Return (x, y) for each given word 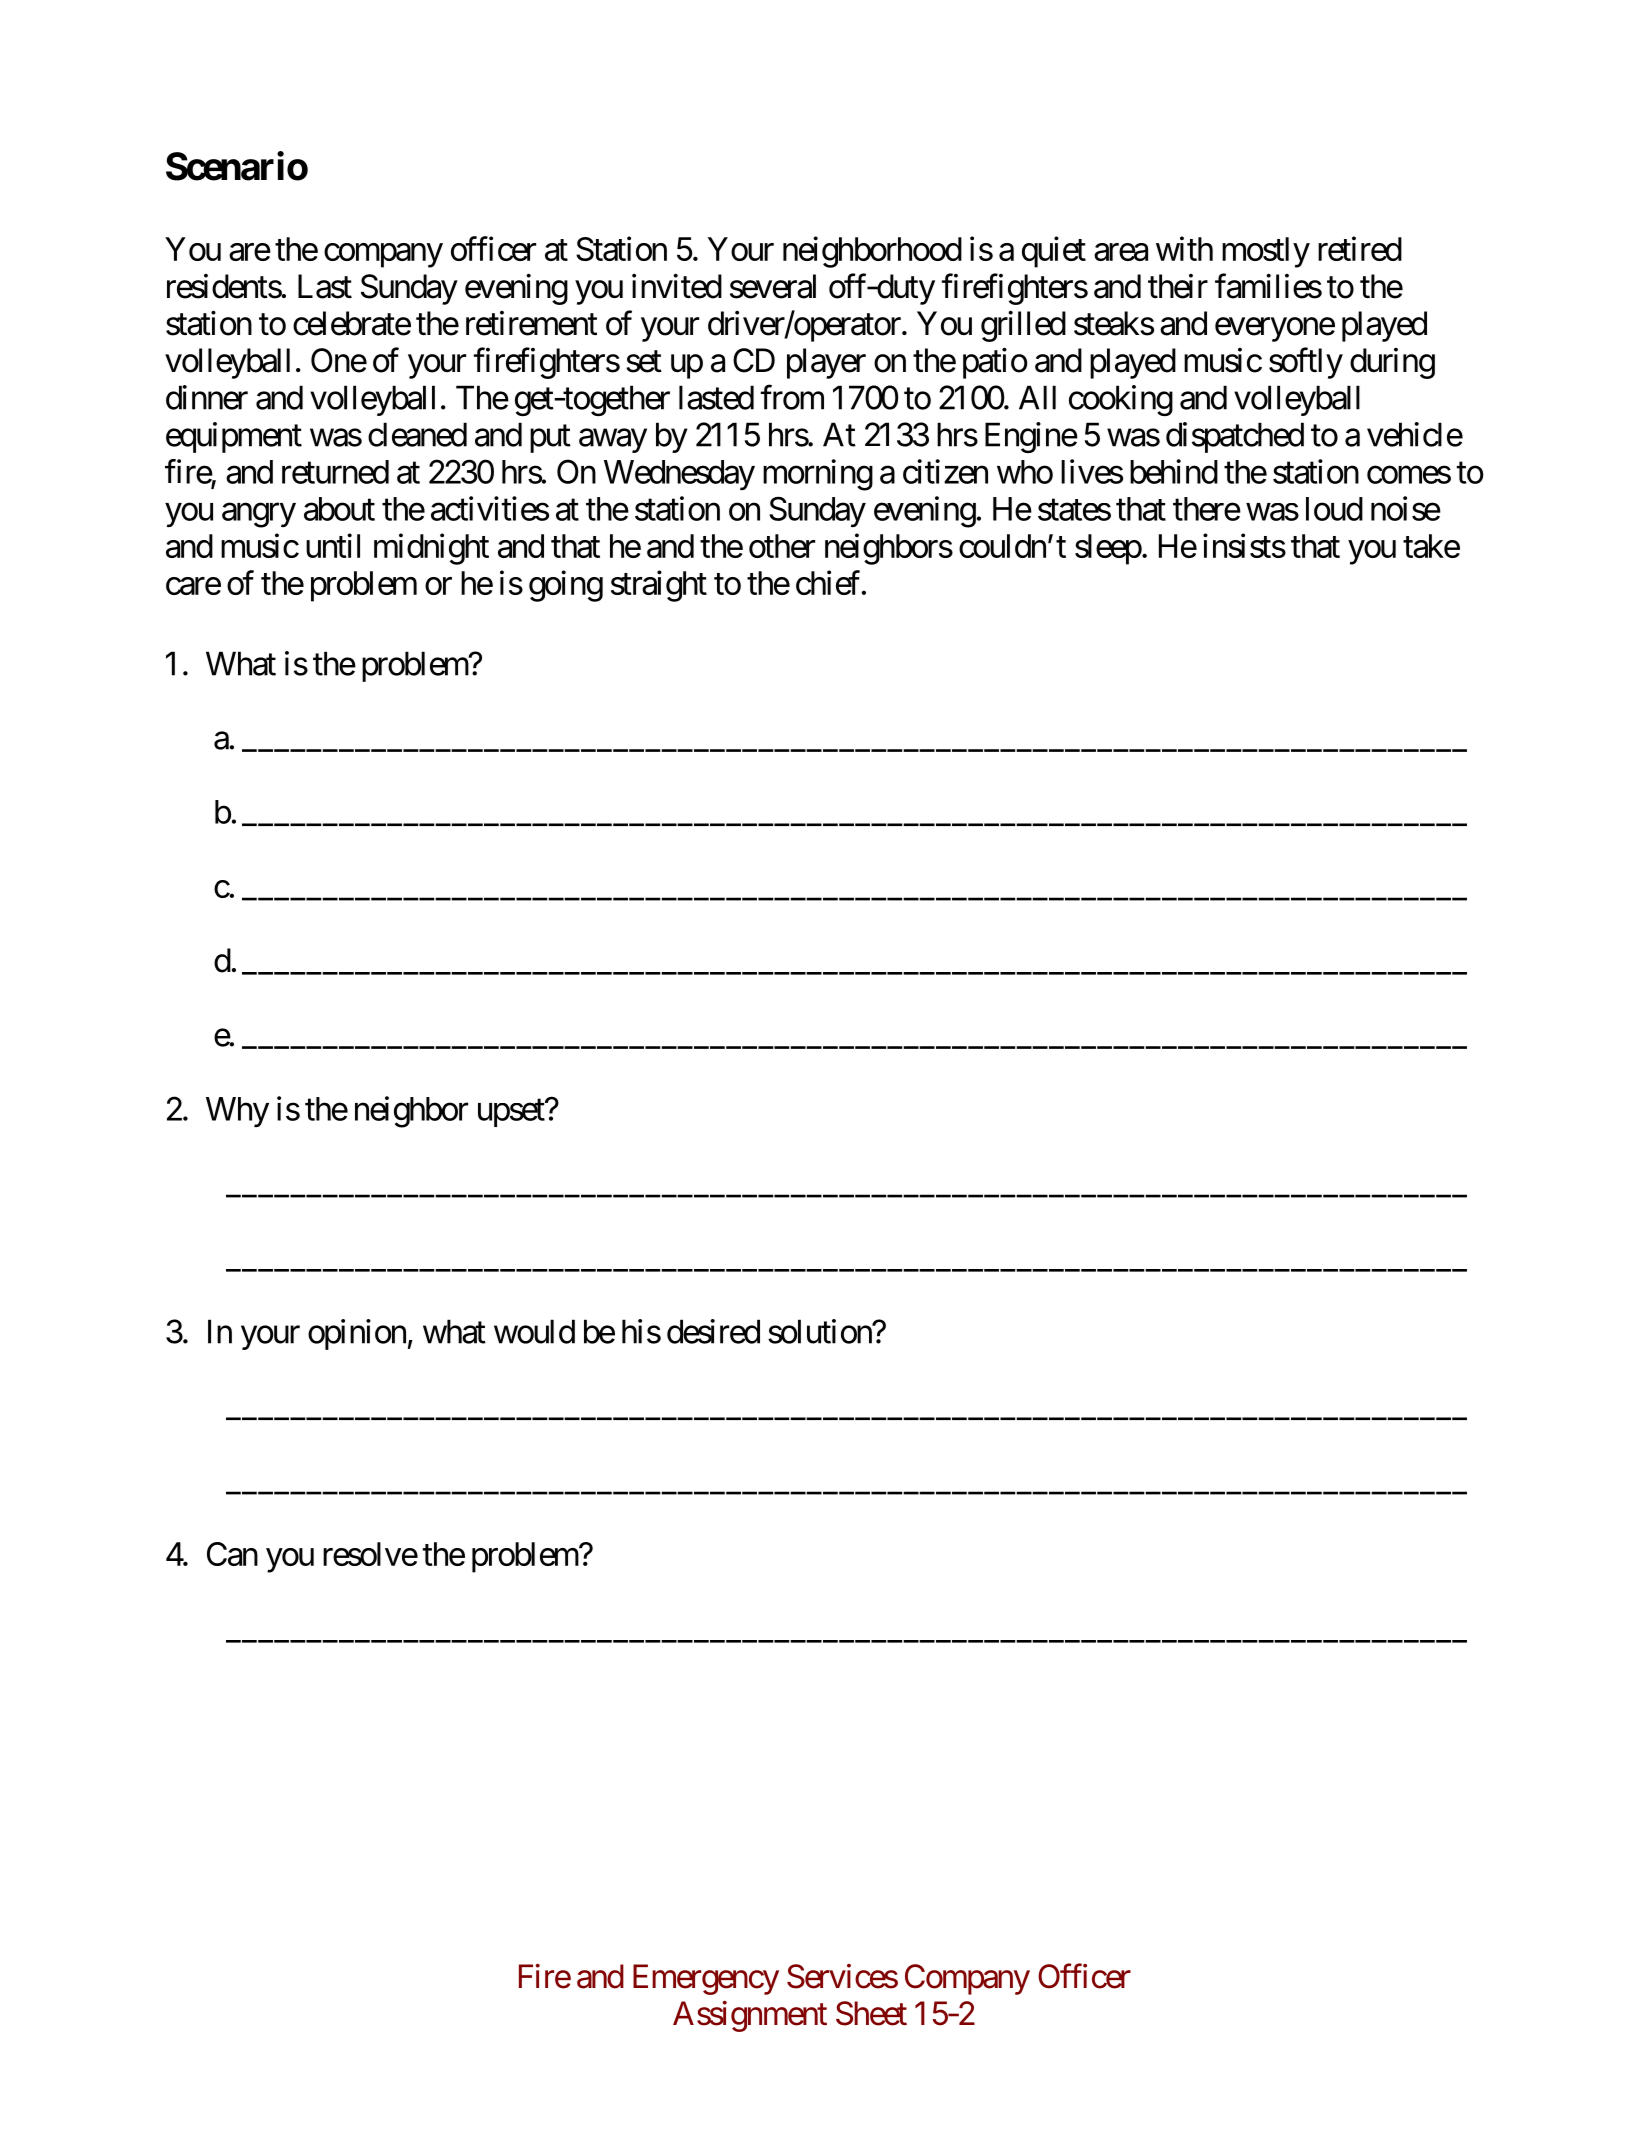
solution (820, 1331)
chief (829, 582)
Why (237, 1112)
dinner (207, 397)
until (333, 545)
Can (232, 1554)
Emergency (706, 1979)
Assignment (750, 2016)
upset (512, 1113)
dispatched (1235, 437)
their (1178, 286)
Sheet (871, 2013)
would (534, 1331)
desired (713, 1331)
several (773, 286)
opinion (357, 1334)
